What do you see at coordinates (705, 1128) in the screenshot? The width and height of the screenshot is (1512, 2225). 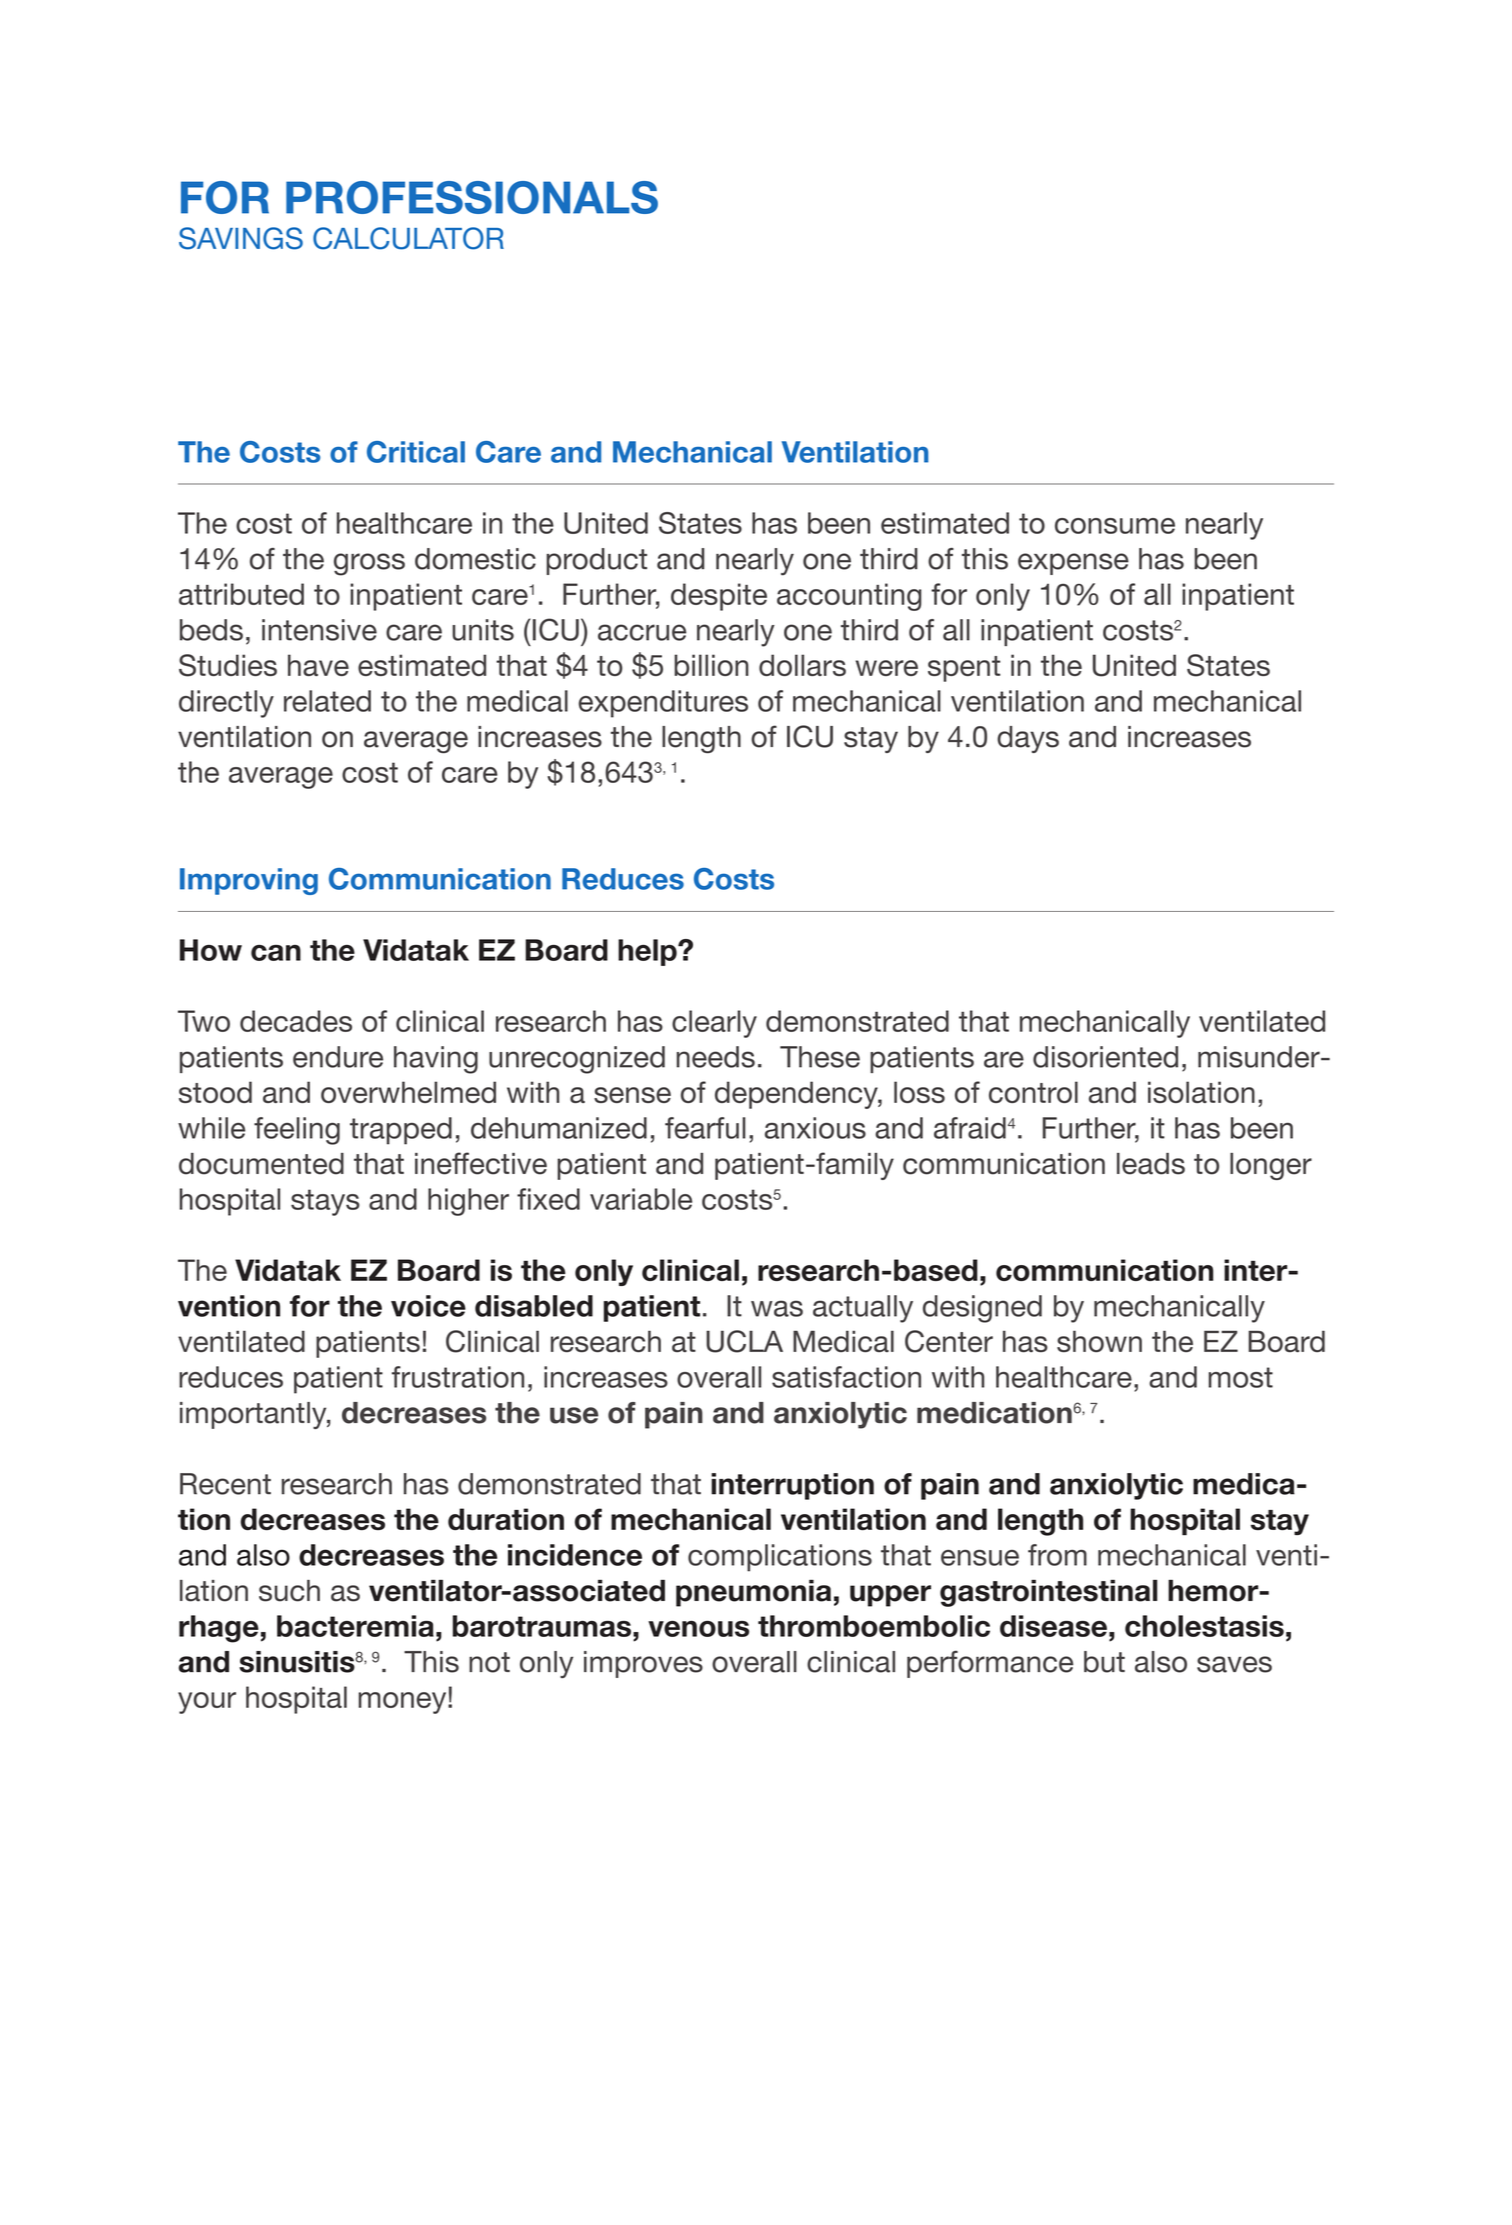 I see `fearful` at bounding box center [705, 1128].
